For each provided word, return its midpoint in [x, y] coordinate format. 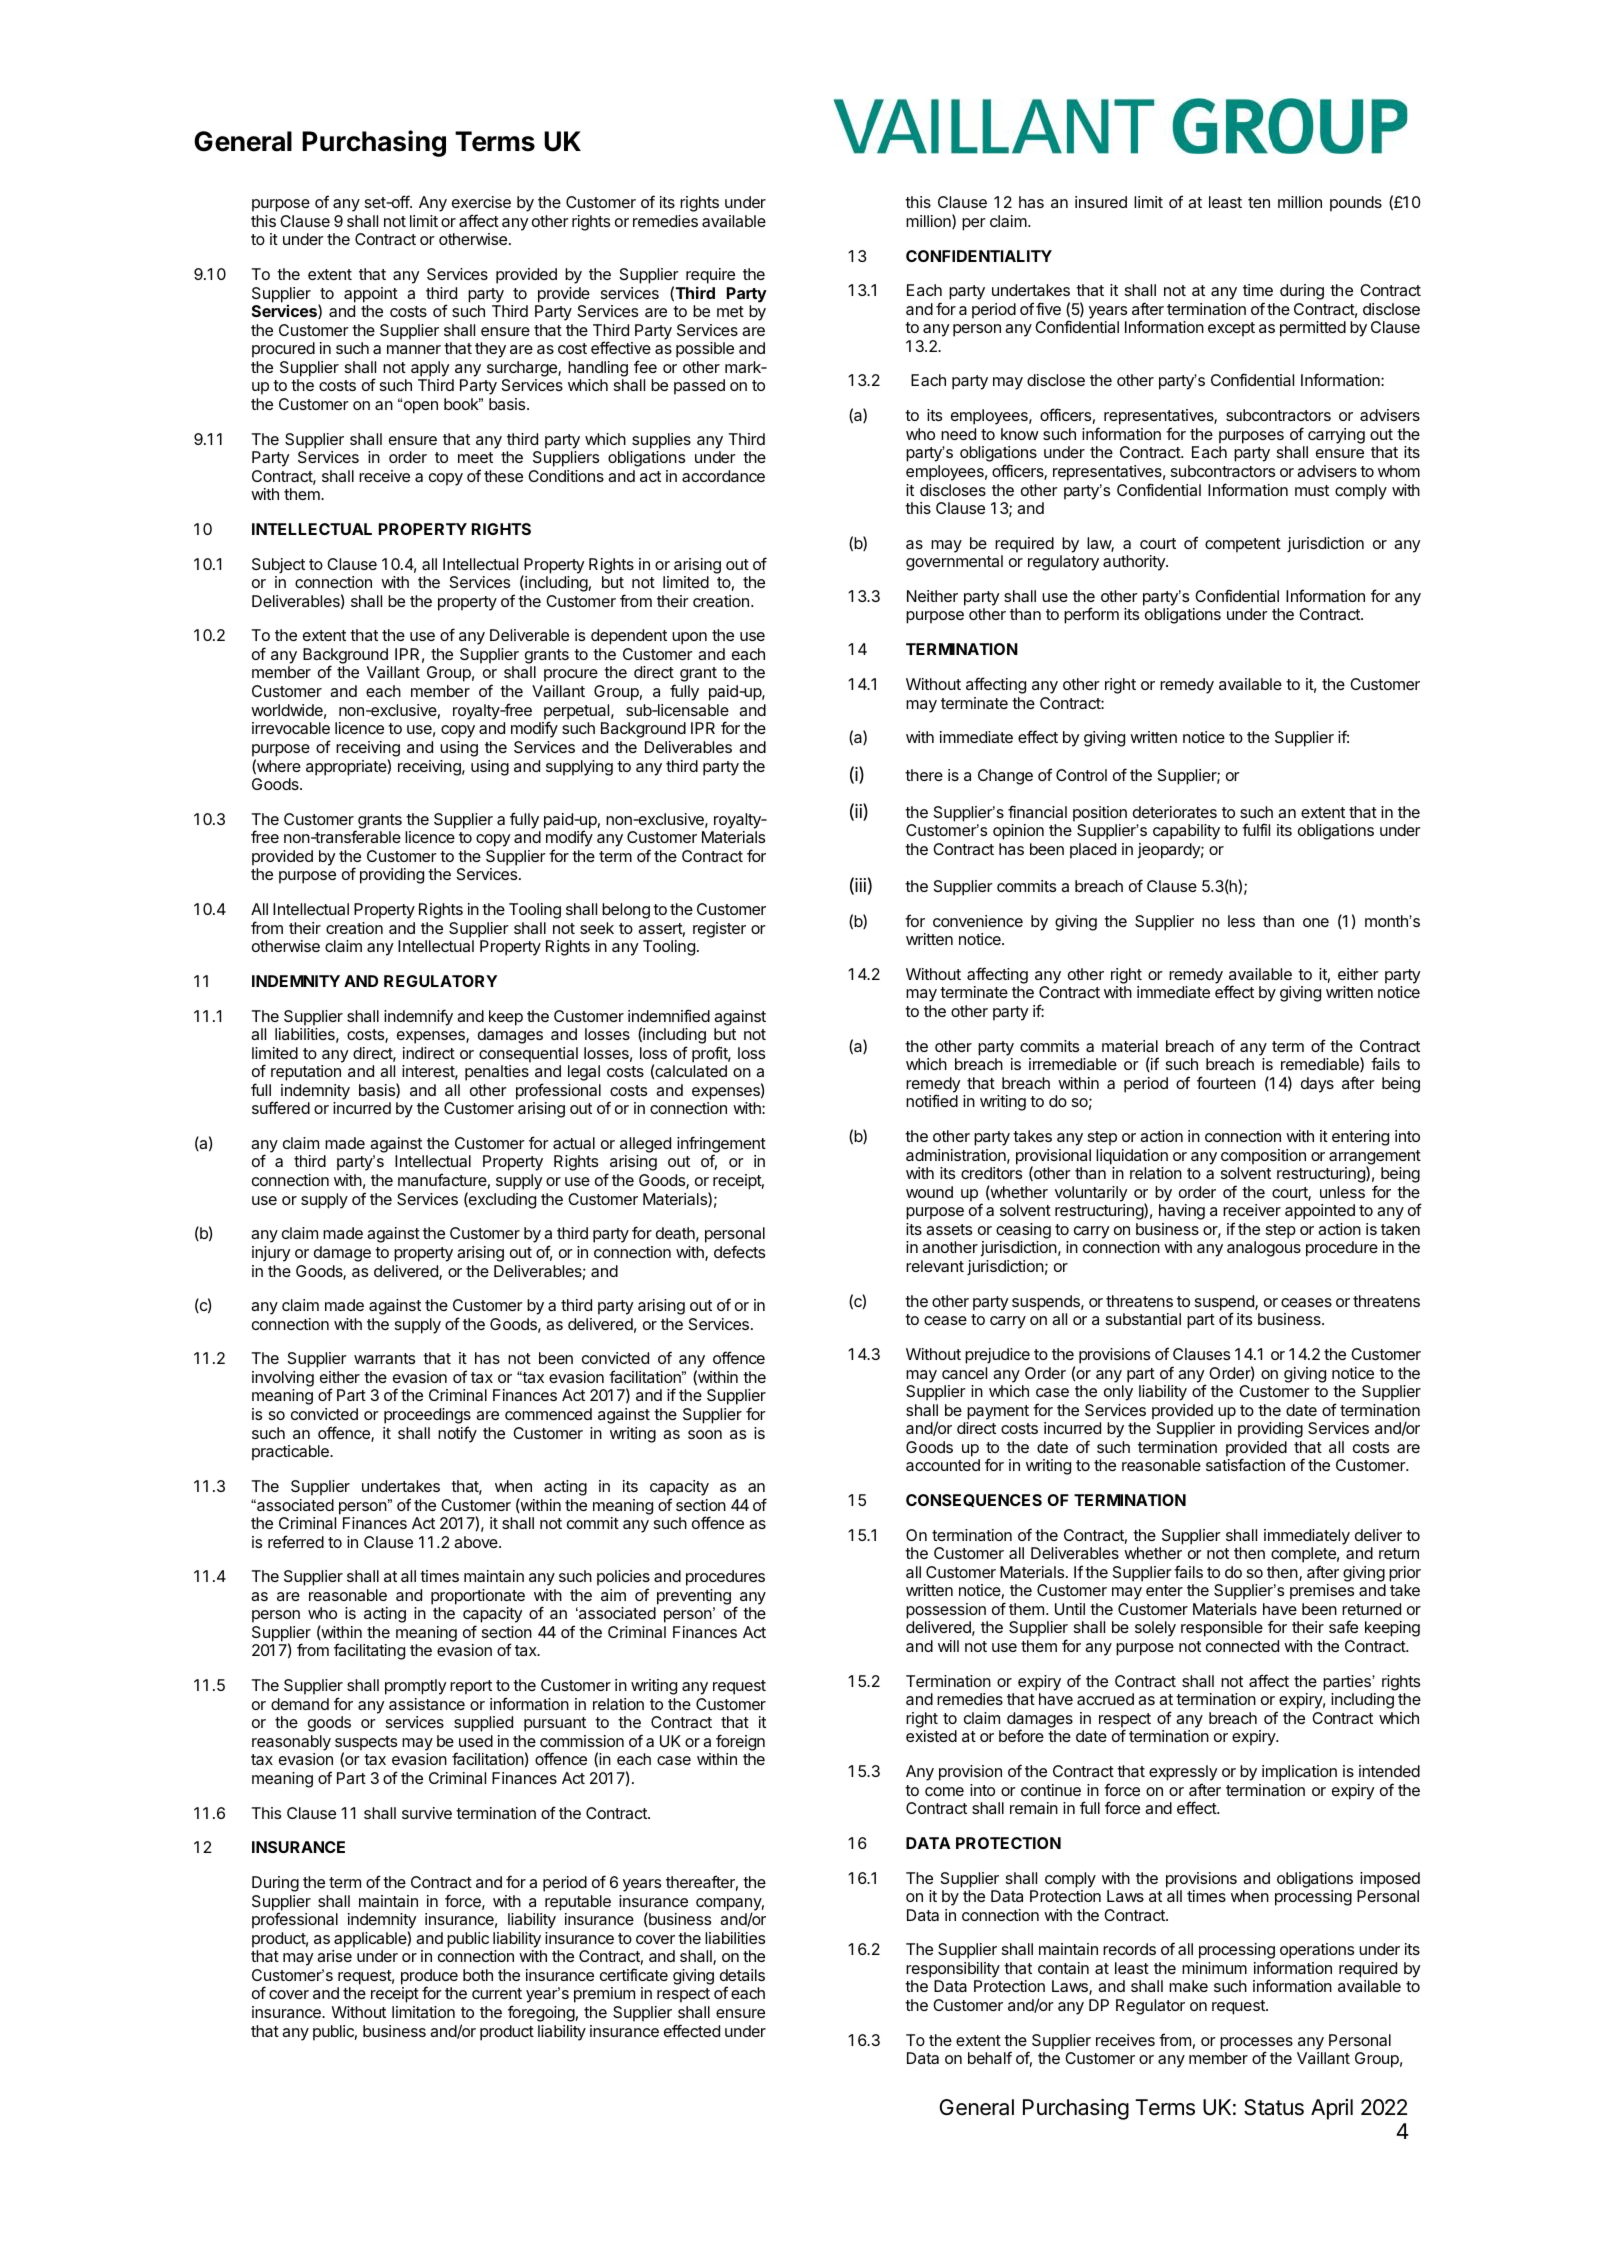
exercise [481, 202]
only [1118, 1393]
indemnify [418, 1017]
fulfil [1256, 829]
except [1231, 329]
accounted [943, 1465]
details [742, 1975]
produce [429, 1978]
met [730, 311]
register [719, 930]
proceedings [427, 1417]
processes [1256, 2044]
